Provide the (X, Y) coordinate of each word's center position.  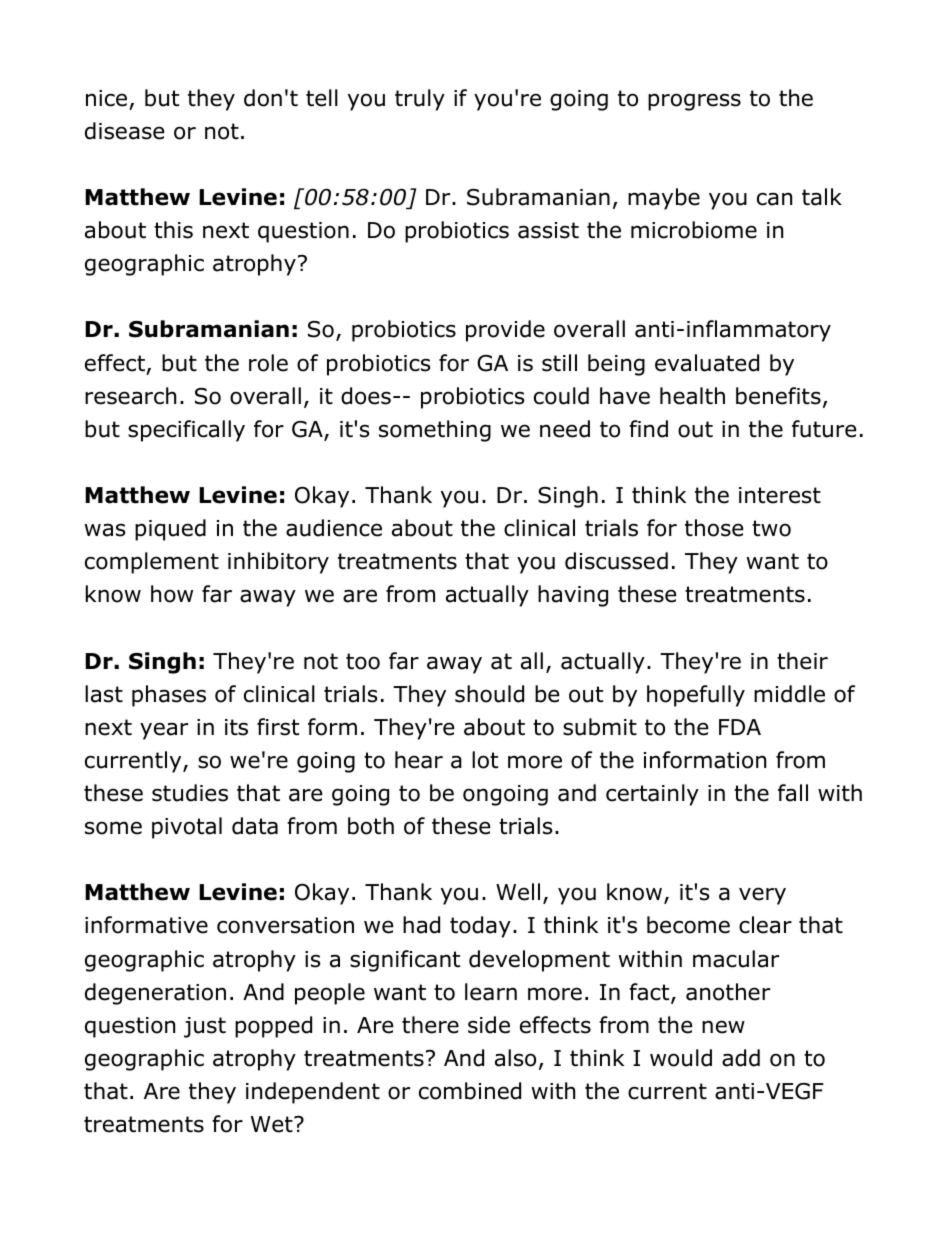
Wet (273, 1124)
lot (485, 760)
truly (420, 100)
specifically (186, 431)
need (565, 429)
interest (780, 495)
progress (694, 102)
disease (124, 131)
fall (793, 793)
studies (190, 793)
